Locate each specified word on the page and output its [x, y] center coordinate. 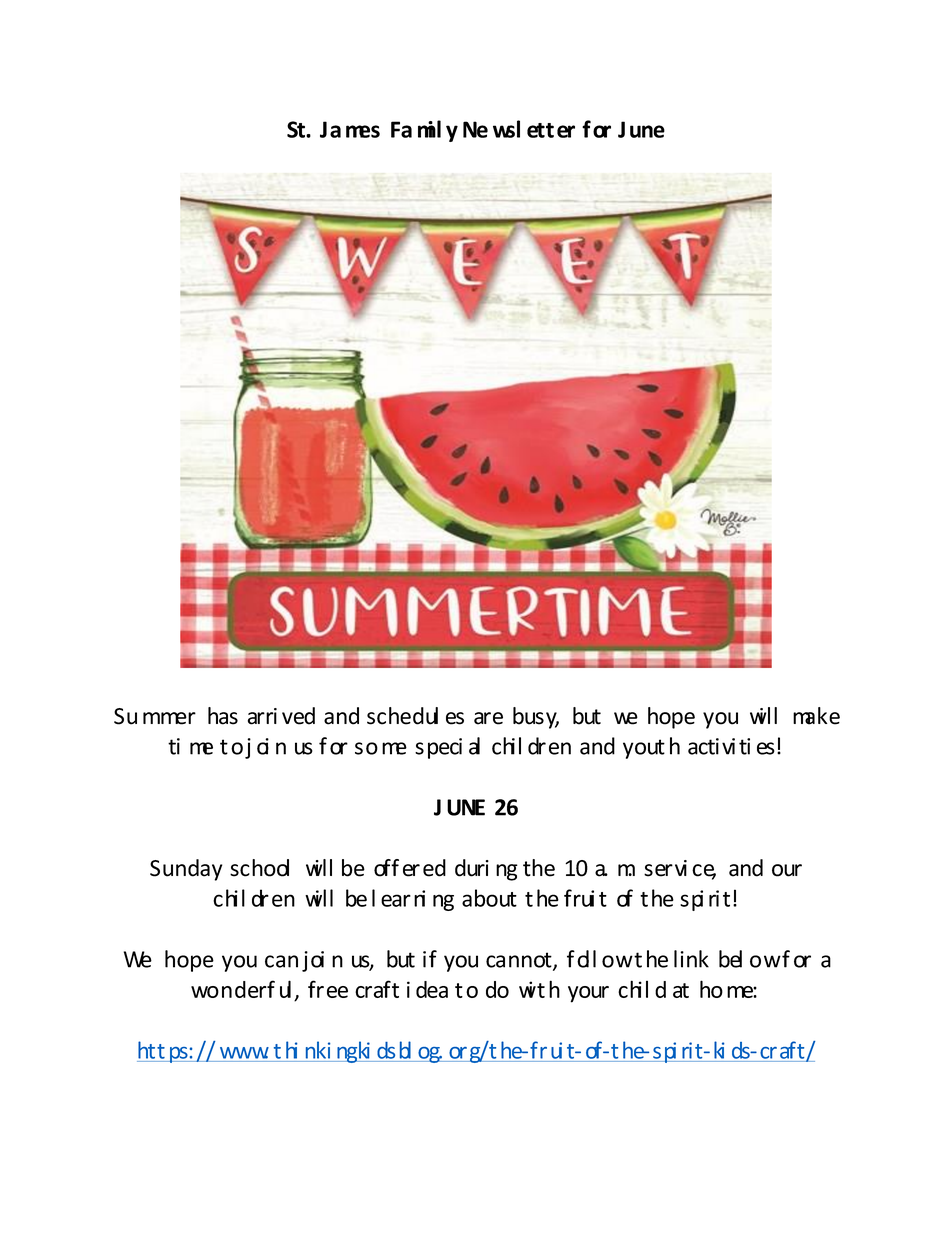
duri [472, 868]
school [259, 868]
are [488, 718]
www [244, 1053]
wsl [506, 129]
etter [551, 130]
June [641, 129]
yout [644, 749]
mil [429, 129]
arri [262, 716]
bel [730, 959]
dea [432, 989]
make [816, 716]
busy [536, 718]
